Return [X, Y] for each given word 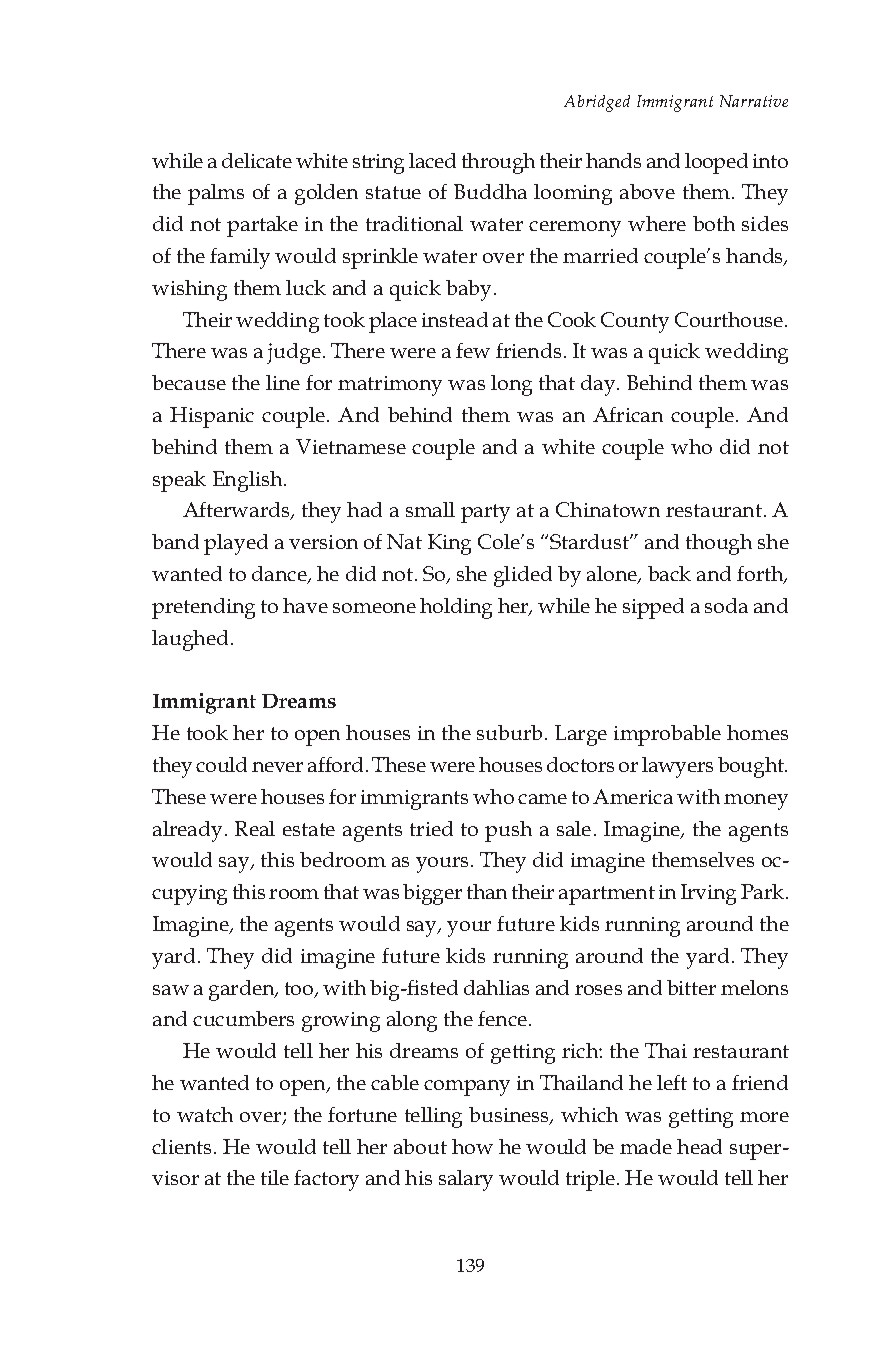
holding [456, 608]
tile [275, 1177]
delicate [257, 160]
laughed [190, 640]
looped [716, 163]
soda [726, 605]
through [498, 163]
